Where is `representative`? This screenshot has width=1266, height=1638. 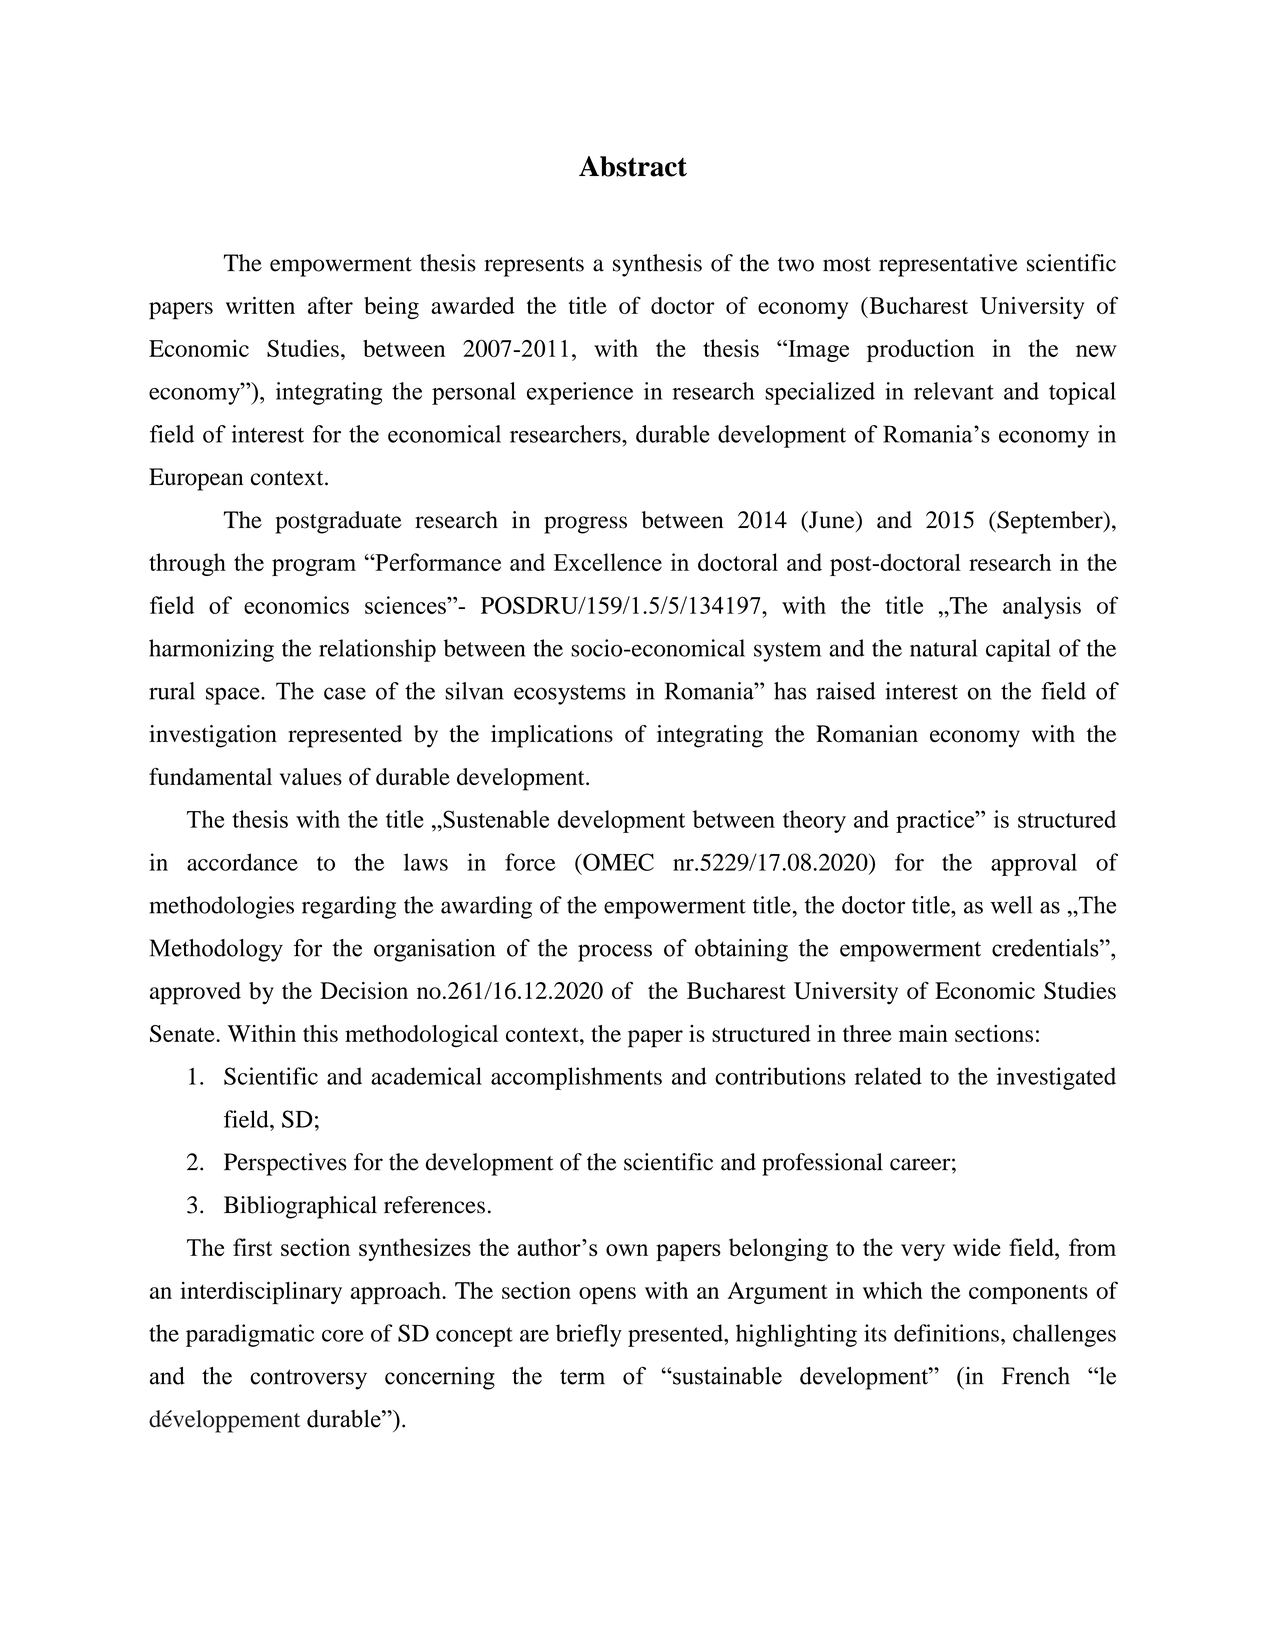 representative is located at coordinates (948, 265).
